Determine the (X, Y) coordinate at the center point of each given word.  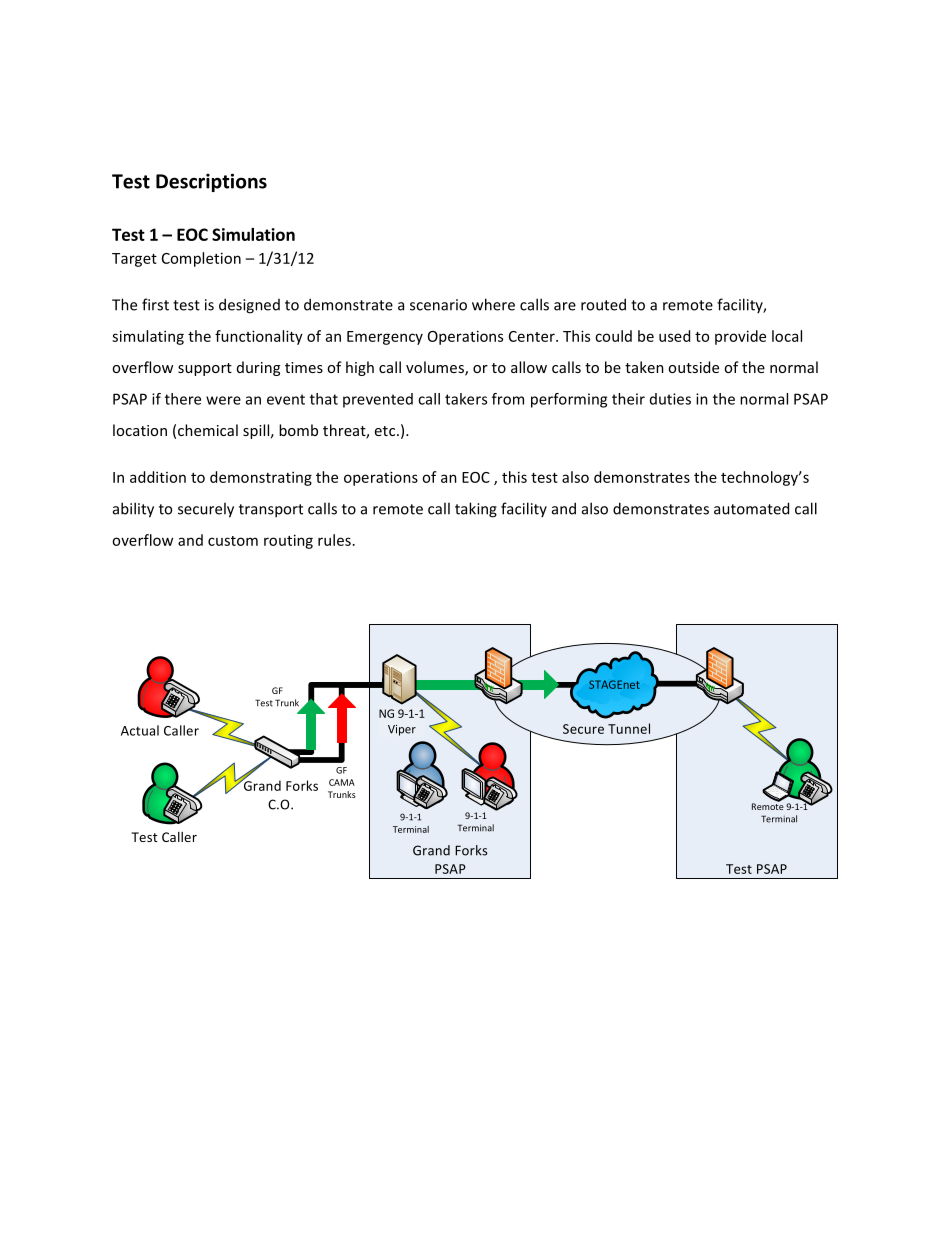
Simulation (253, 234)
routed (603, 304)
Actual (140, 730)
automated (751, 508)
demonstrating (261, 478)
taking (476, 510)
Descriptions (211, 182)
